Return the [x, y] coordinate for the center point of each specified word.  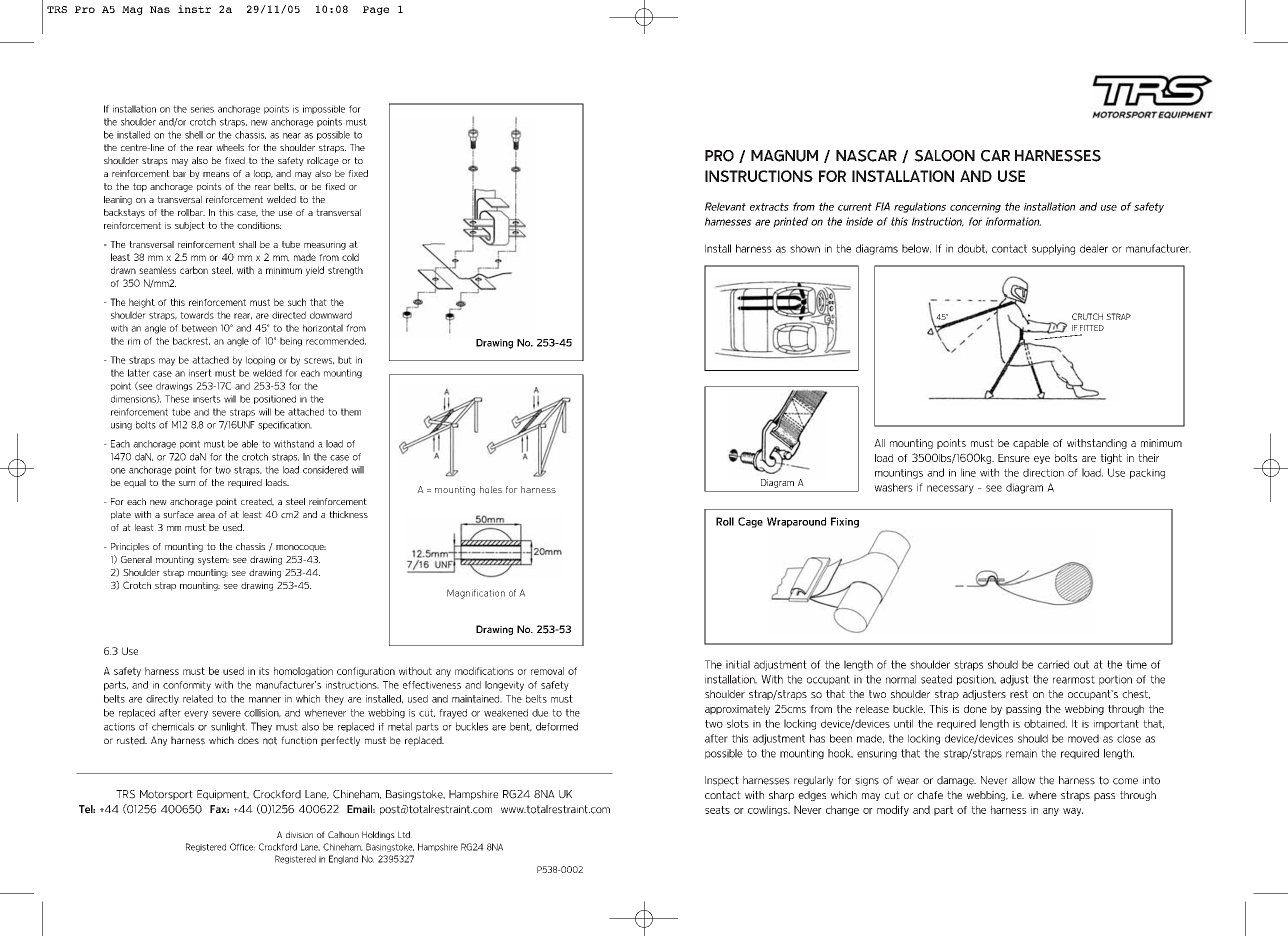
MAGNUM [784, 156]
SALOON [944, 156]
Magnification [476, 594]
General [136, 559]
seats [717, 810]
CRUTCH [1087, 316]
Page [376, 10]
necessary [950, 489]
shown [805, 248]
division [299, 834]
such [297, 302]
